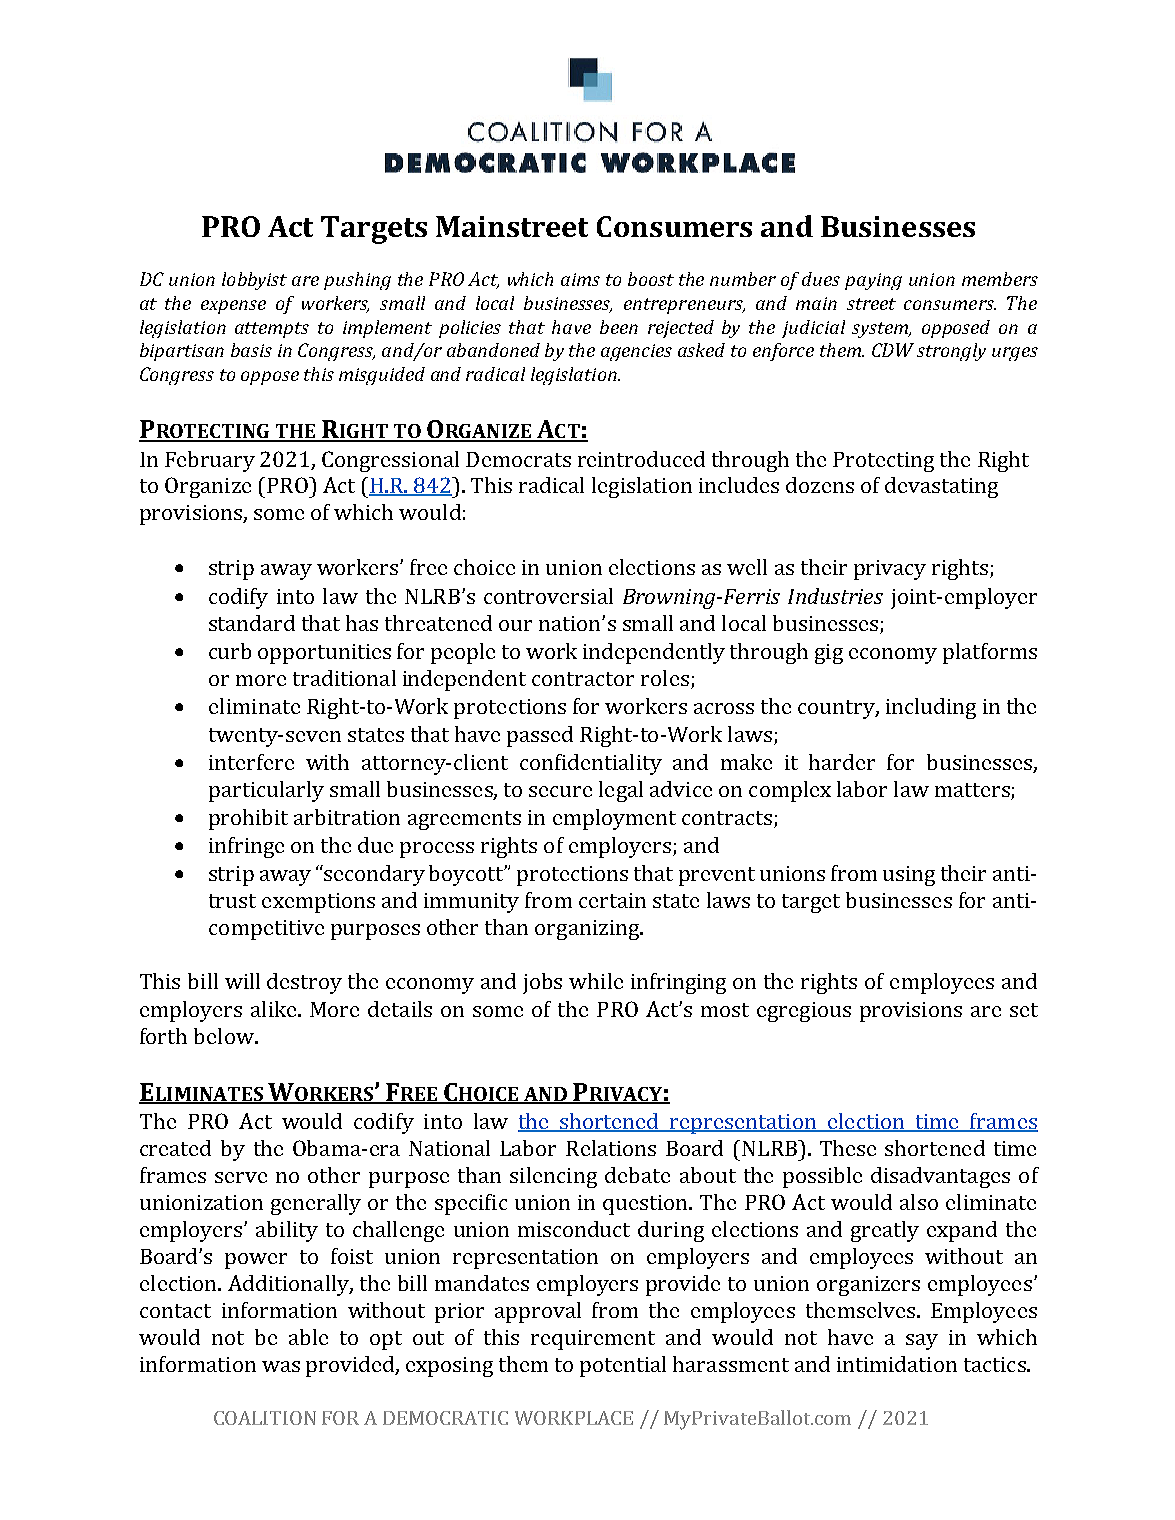  I want to click on been, so click(619, 327).
